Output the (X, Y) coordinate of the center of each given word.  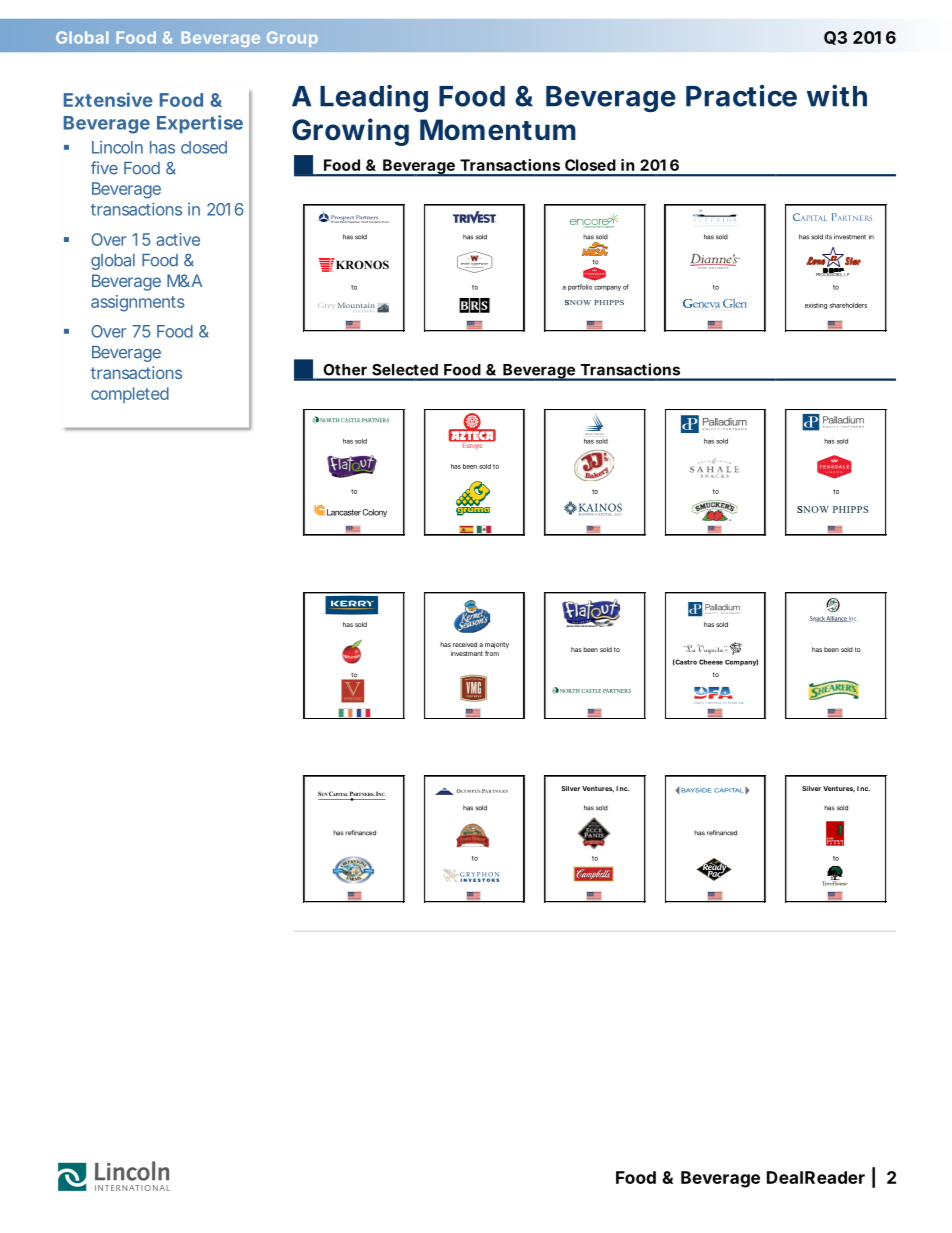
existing (816, 306)
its (828, 237)
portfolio (580, 287)
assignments (138, 303)
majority (497, 645)
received (465, 644)
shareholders (848, 305)
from (492, 653)
